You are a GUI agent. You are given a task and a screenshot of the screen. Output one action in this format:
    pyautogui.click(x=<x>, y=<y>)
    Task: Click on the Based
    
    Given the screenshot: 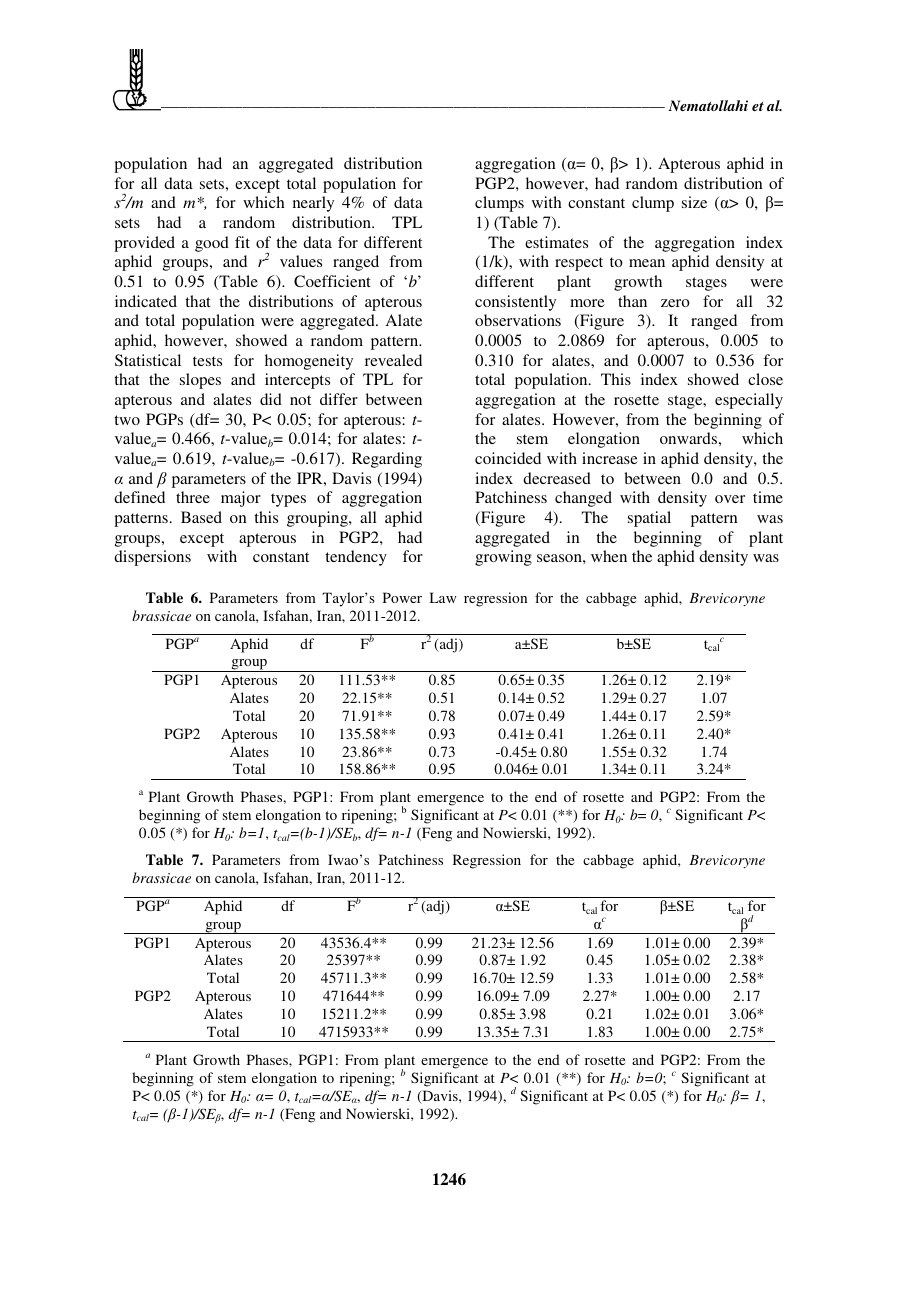 What is the action you would take?
    pyautogui.click(x=201, y=517)
